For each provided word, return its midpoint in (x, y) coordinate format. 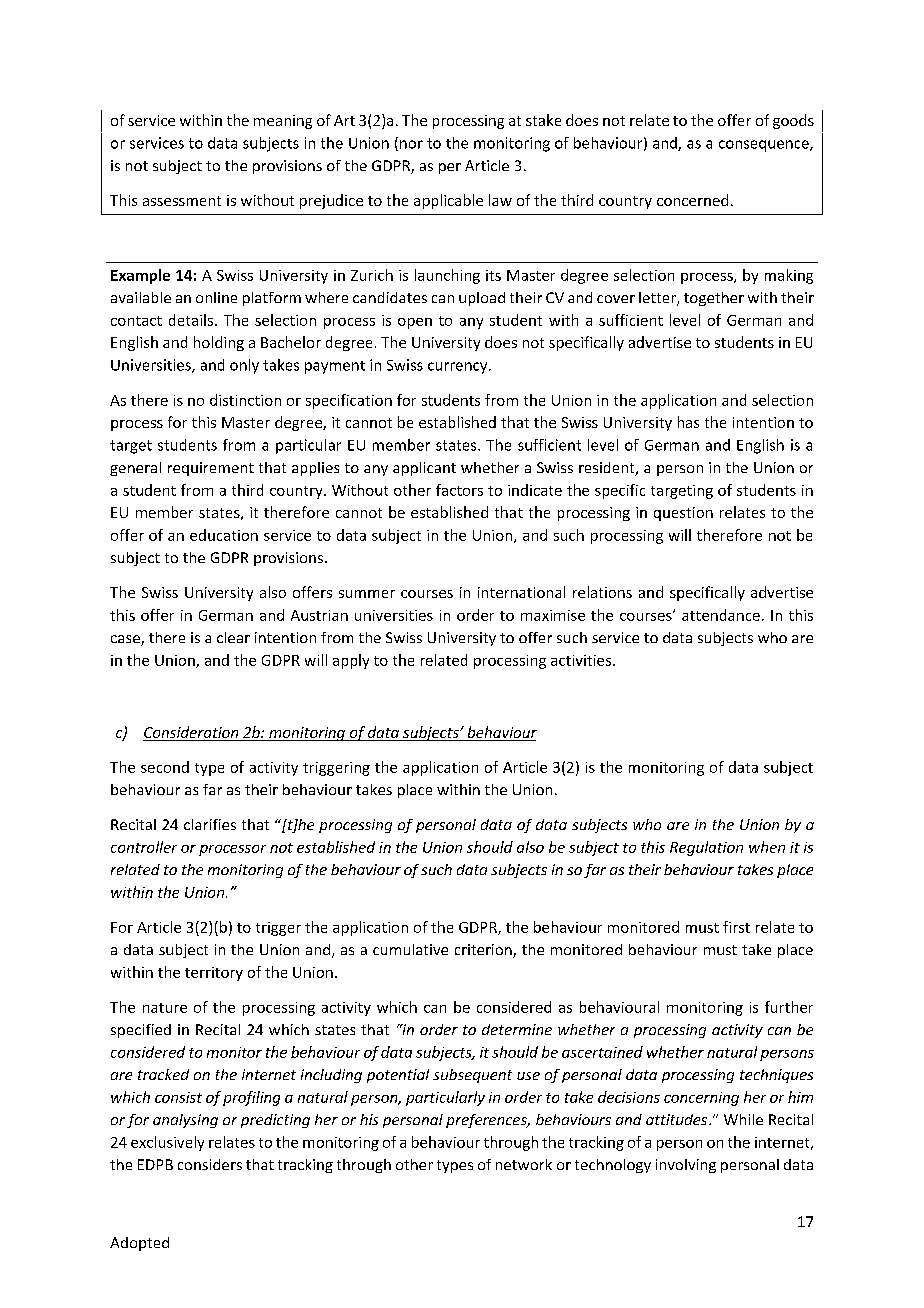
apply (351, 661)
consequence (765, 146)
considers (210, 1164)
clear (233, 637)
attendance (721, 615)
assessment (182, 201)
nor (411, 144)
